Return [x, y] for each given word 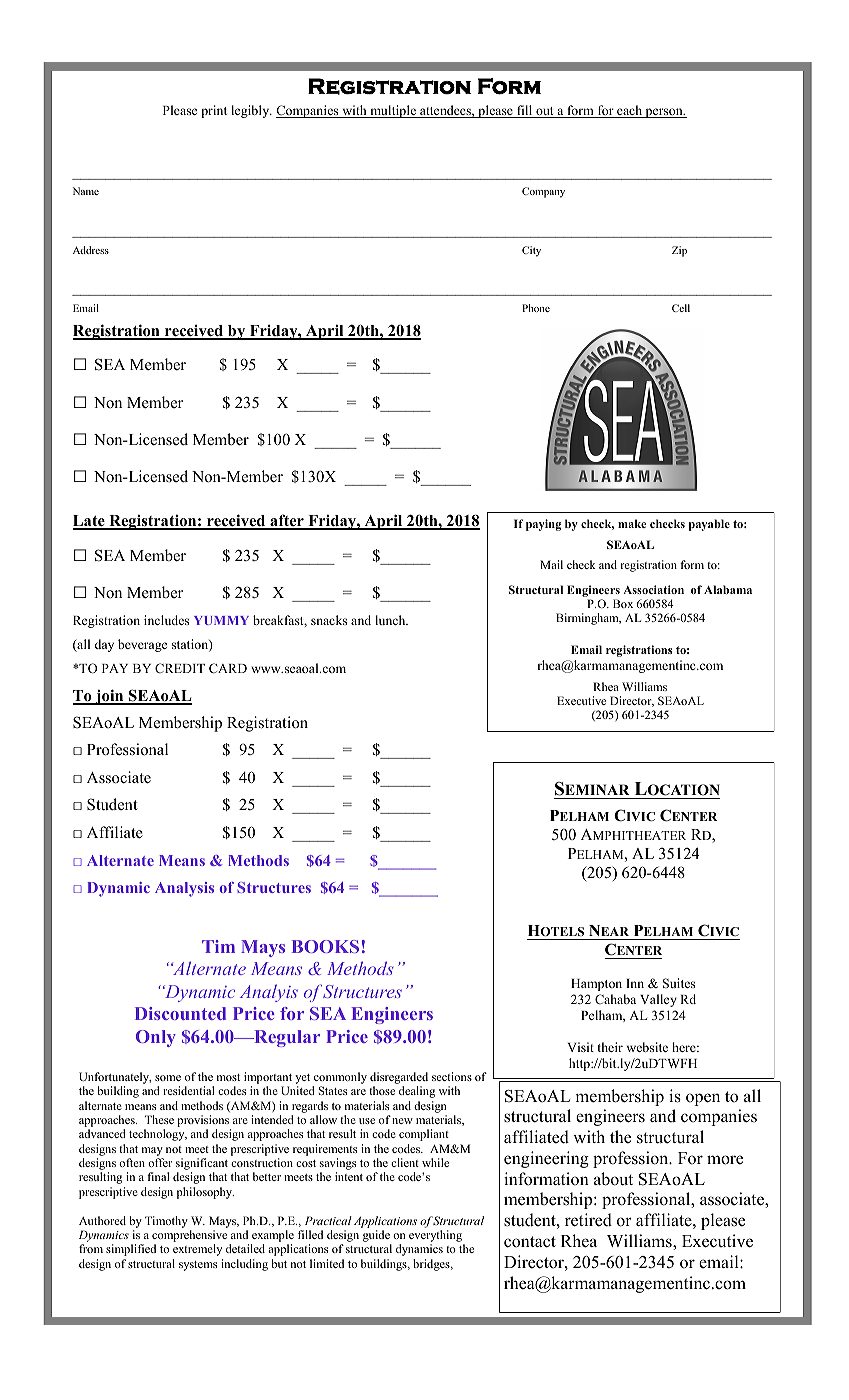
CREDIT [180, 668]
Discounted [180, 1013]
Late [90, 522]
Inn [635, 983]
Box [623, 603]
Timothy [166, 1222]
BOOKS [325, 946]
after [287, 521]
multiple [393, 111]
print [214, 111]
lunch [391, 620]
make [632, 523]
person [664, 113]
